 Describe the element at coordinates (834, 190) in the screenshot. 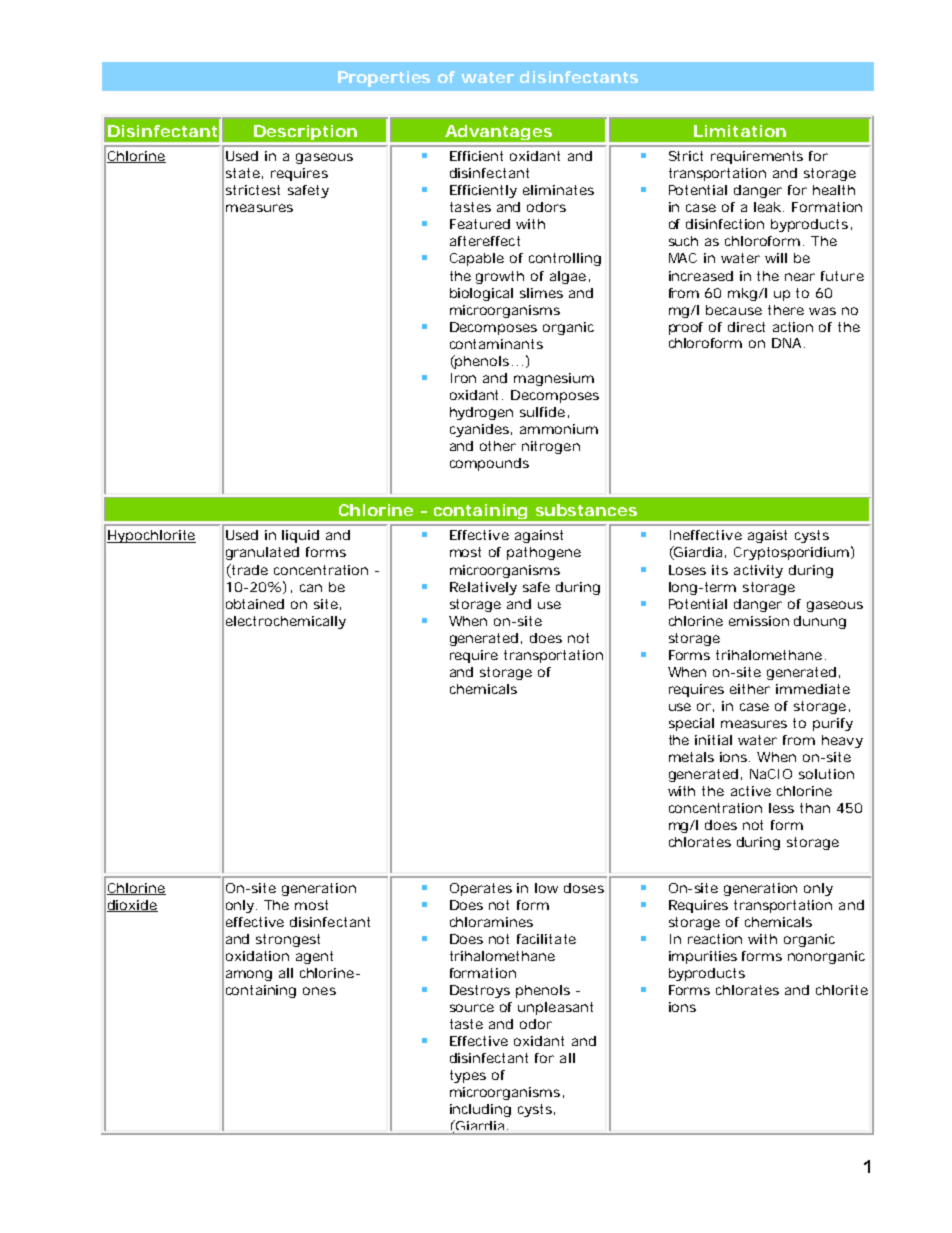

I see `health` at that location.
